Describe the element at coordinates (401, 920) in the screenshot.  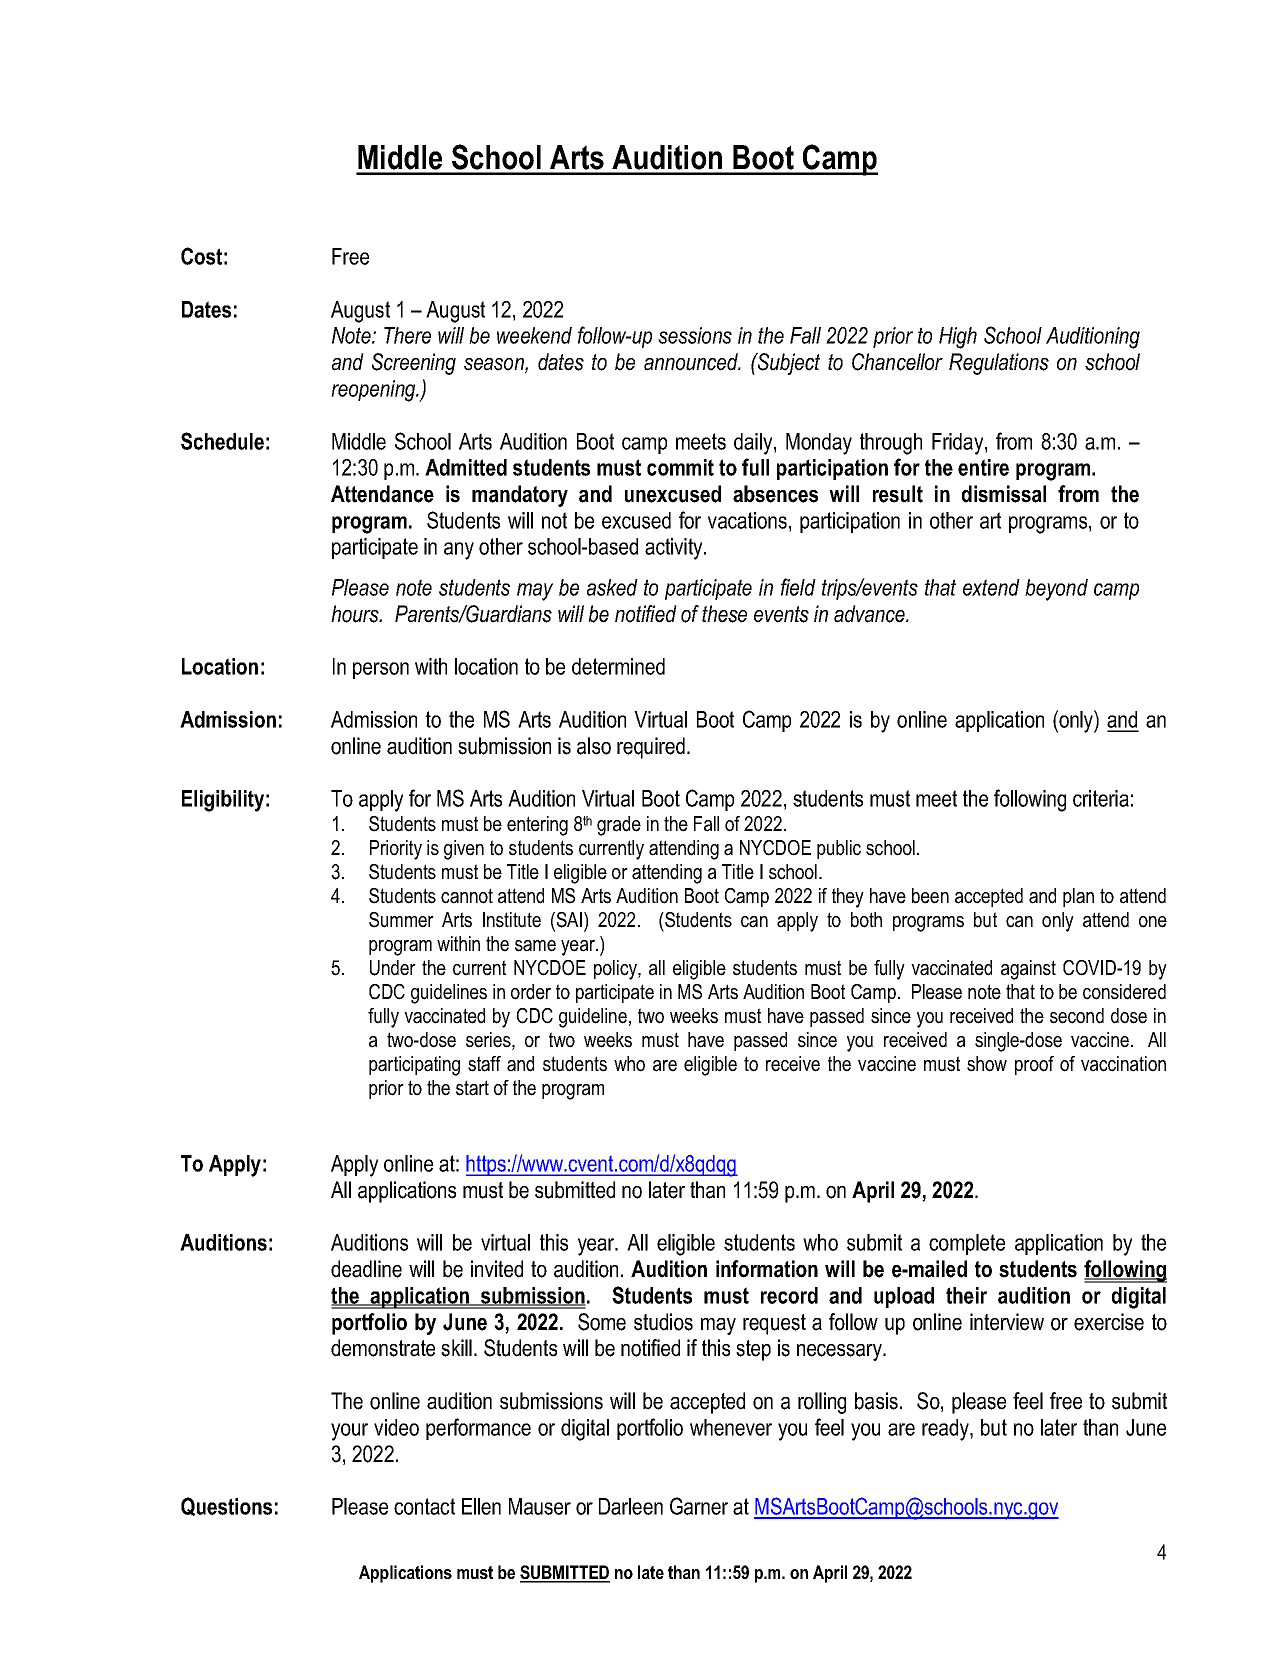
I see `Summer` at that location.
